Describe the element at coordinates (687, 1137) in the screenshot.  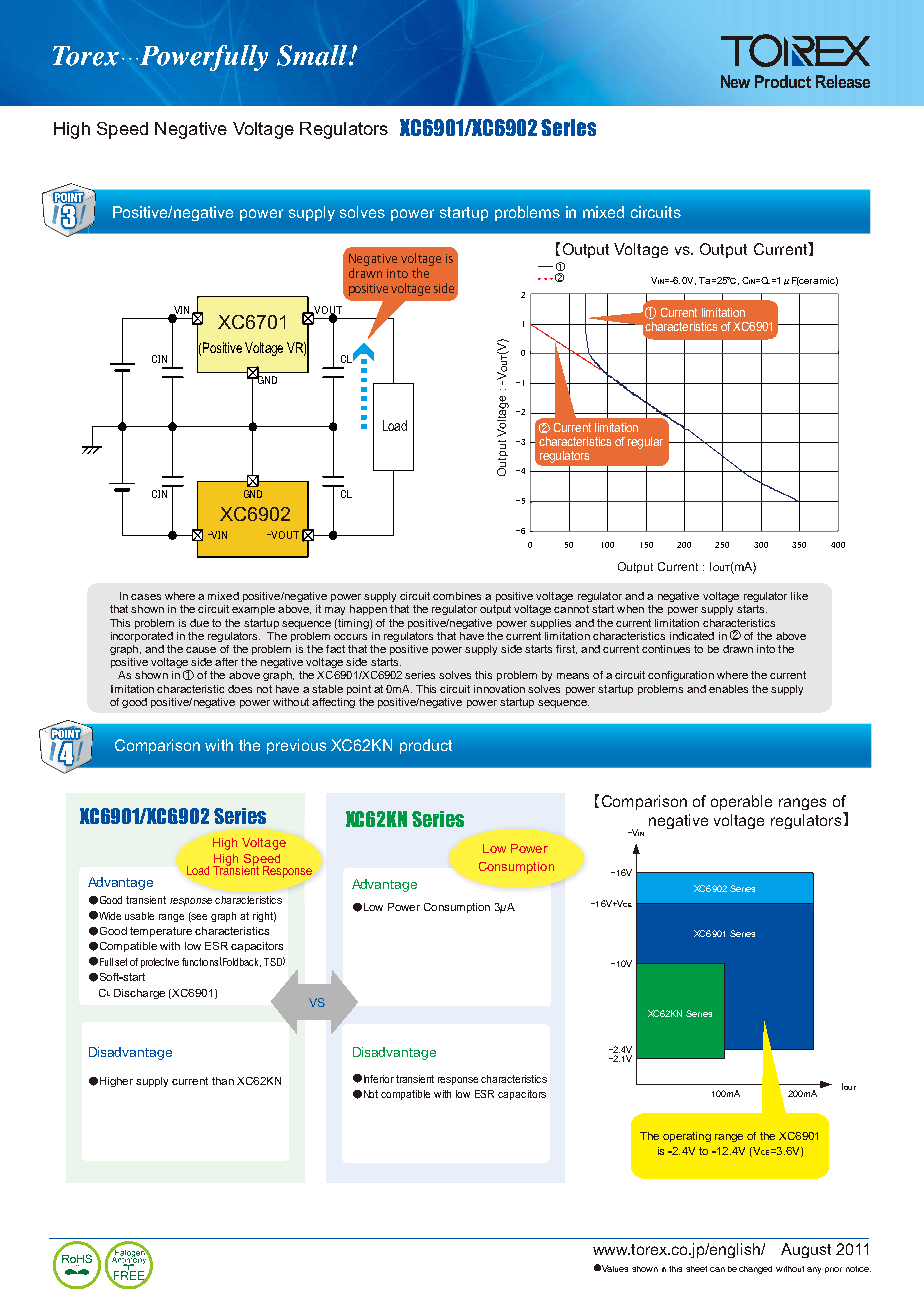
I see `operating` at that location.
